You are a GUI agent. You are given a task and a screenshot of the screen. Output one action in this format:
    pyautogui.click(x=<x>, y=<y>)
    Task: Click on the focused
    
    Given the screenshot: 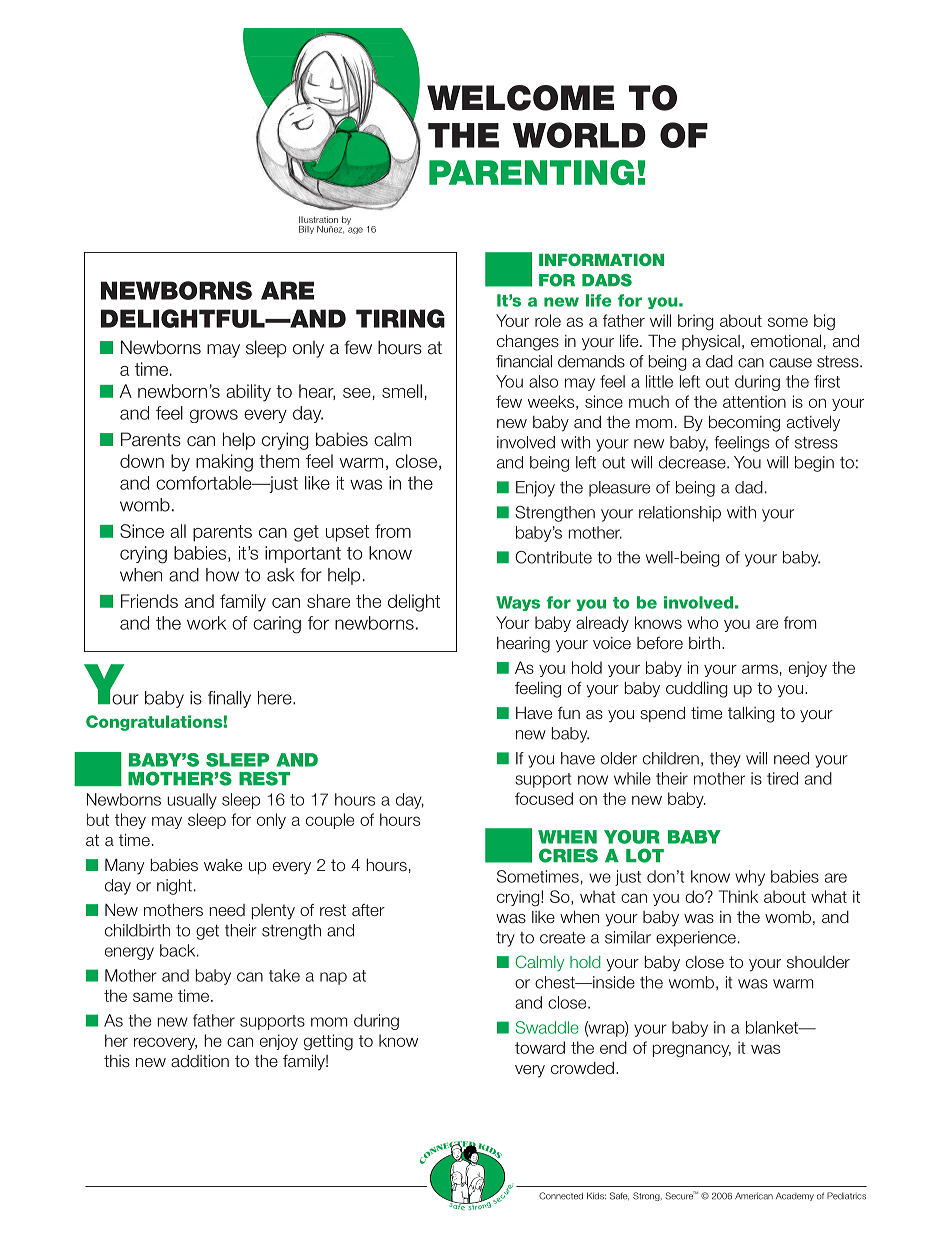 What is the action you would take?
    pyautogui.click(x=544, y=798)
